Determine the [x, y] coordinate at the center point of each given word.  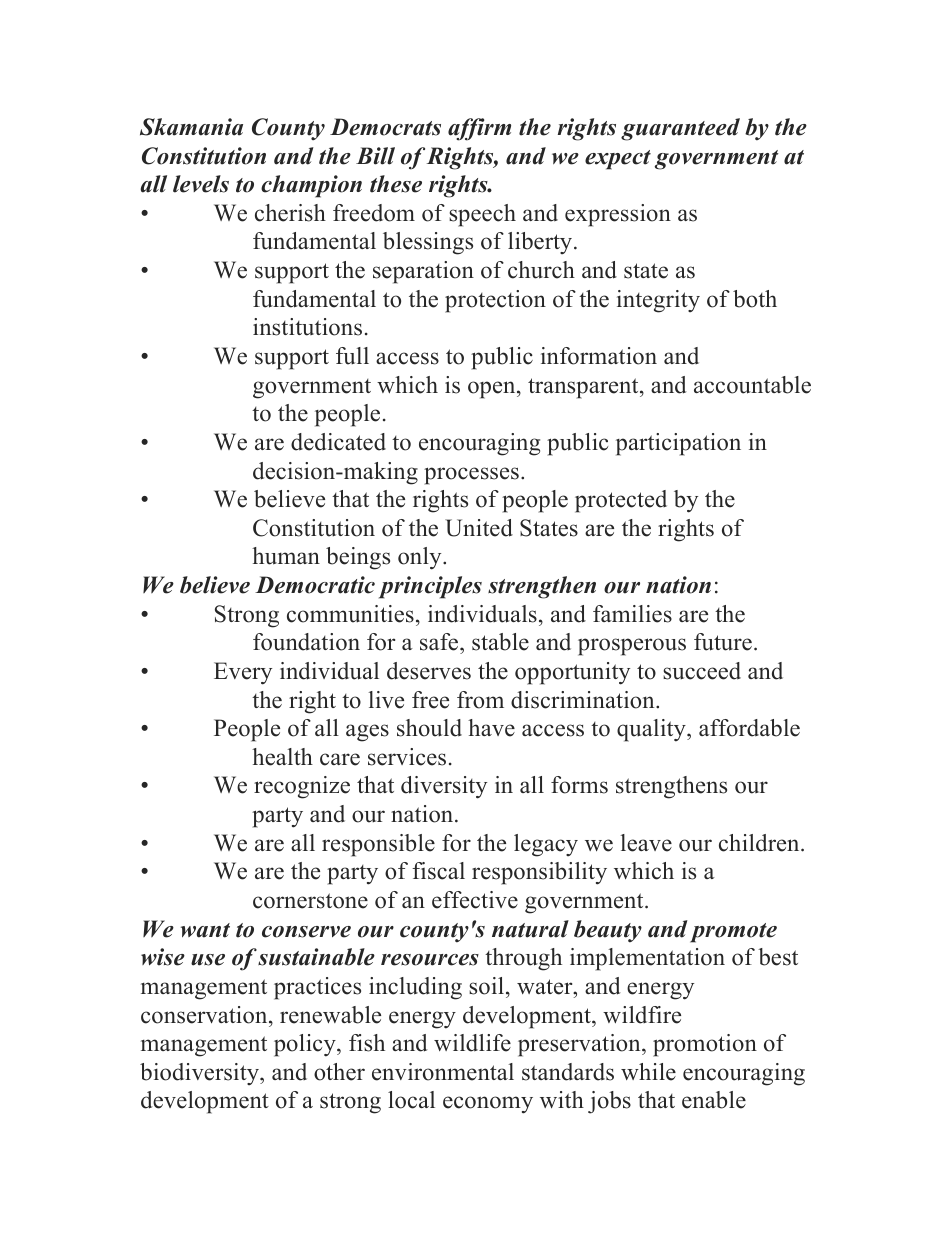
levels [201, 184]
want [205, 930]
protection [495, 301]
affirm [479, 129]
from [480, 700]
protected [621, 501]
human [286, 556]
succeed [702, 671]
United [479, 528]
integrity [658, 301]
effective [475, 900]
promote [733, 933]
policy [306, 1045]
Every [243, 673]
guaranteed [680, 129]
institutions [307, 327]
